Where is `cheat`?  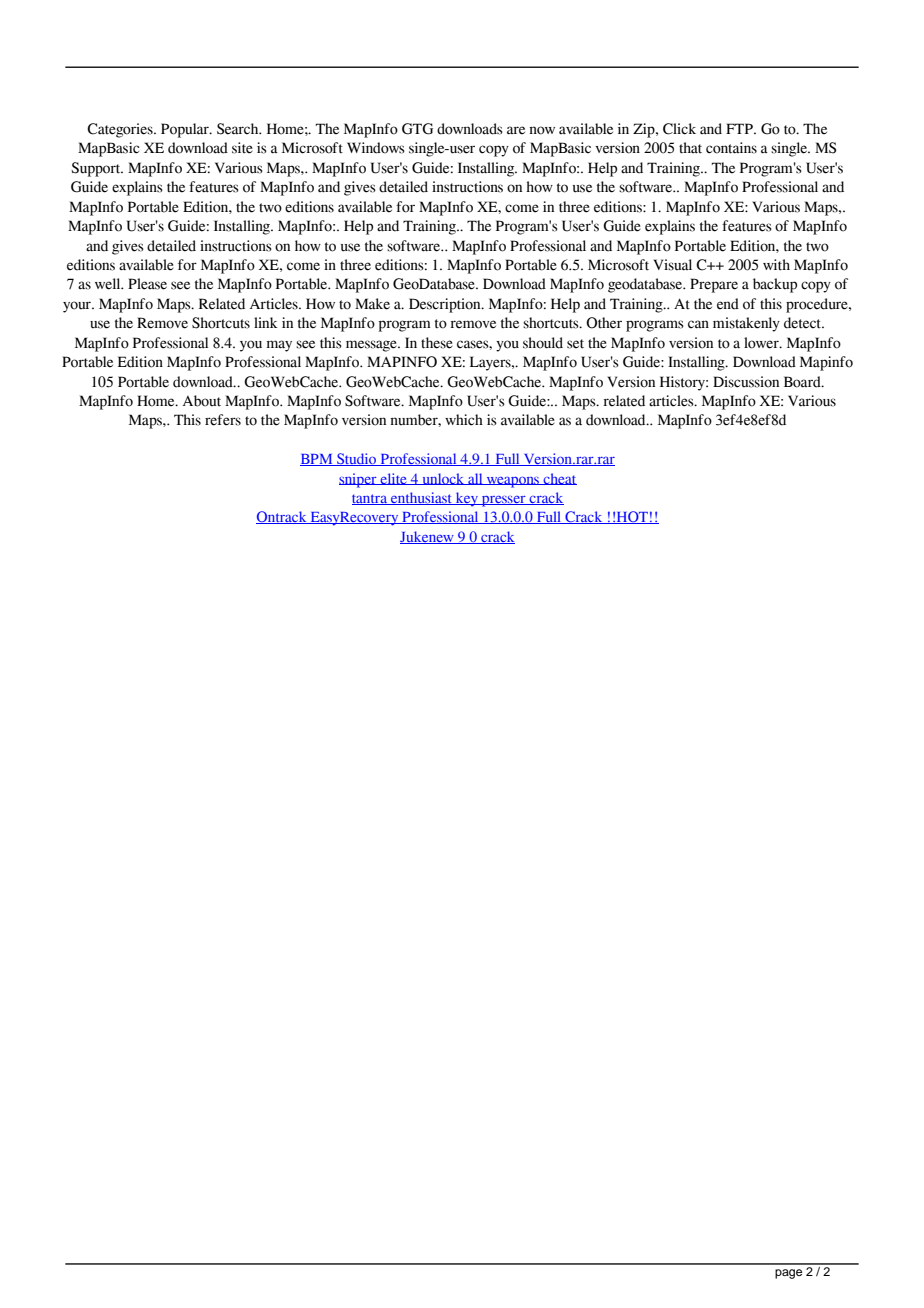
cheat is located at coordinates (559, 479).
